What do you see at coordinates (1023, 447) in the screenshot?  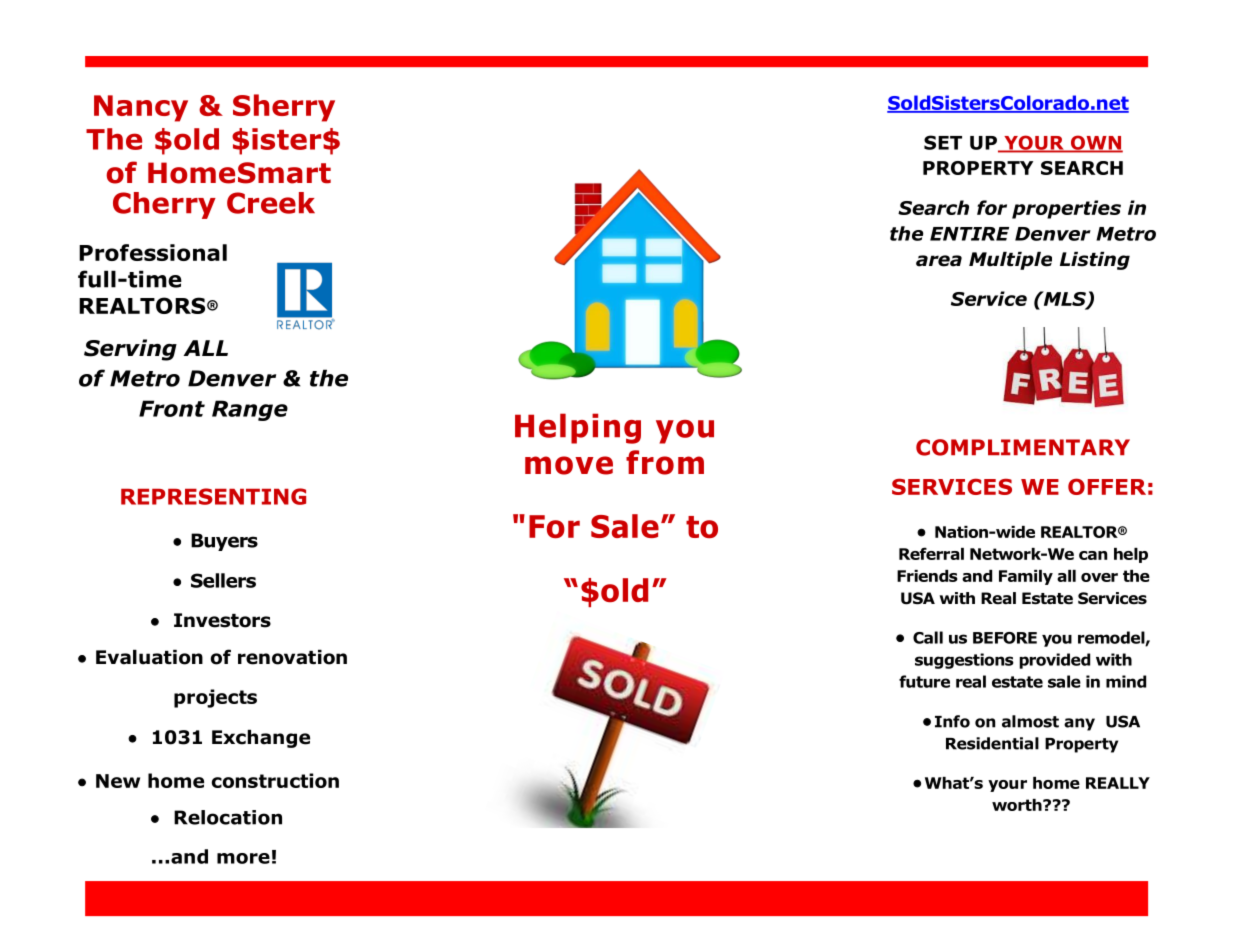 I see `COMPLIMENTARY` at bounding box center [1023, 447].
